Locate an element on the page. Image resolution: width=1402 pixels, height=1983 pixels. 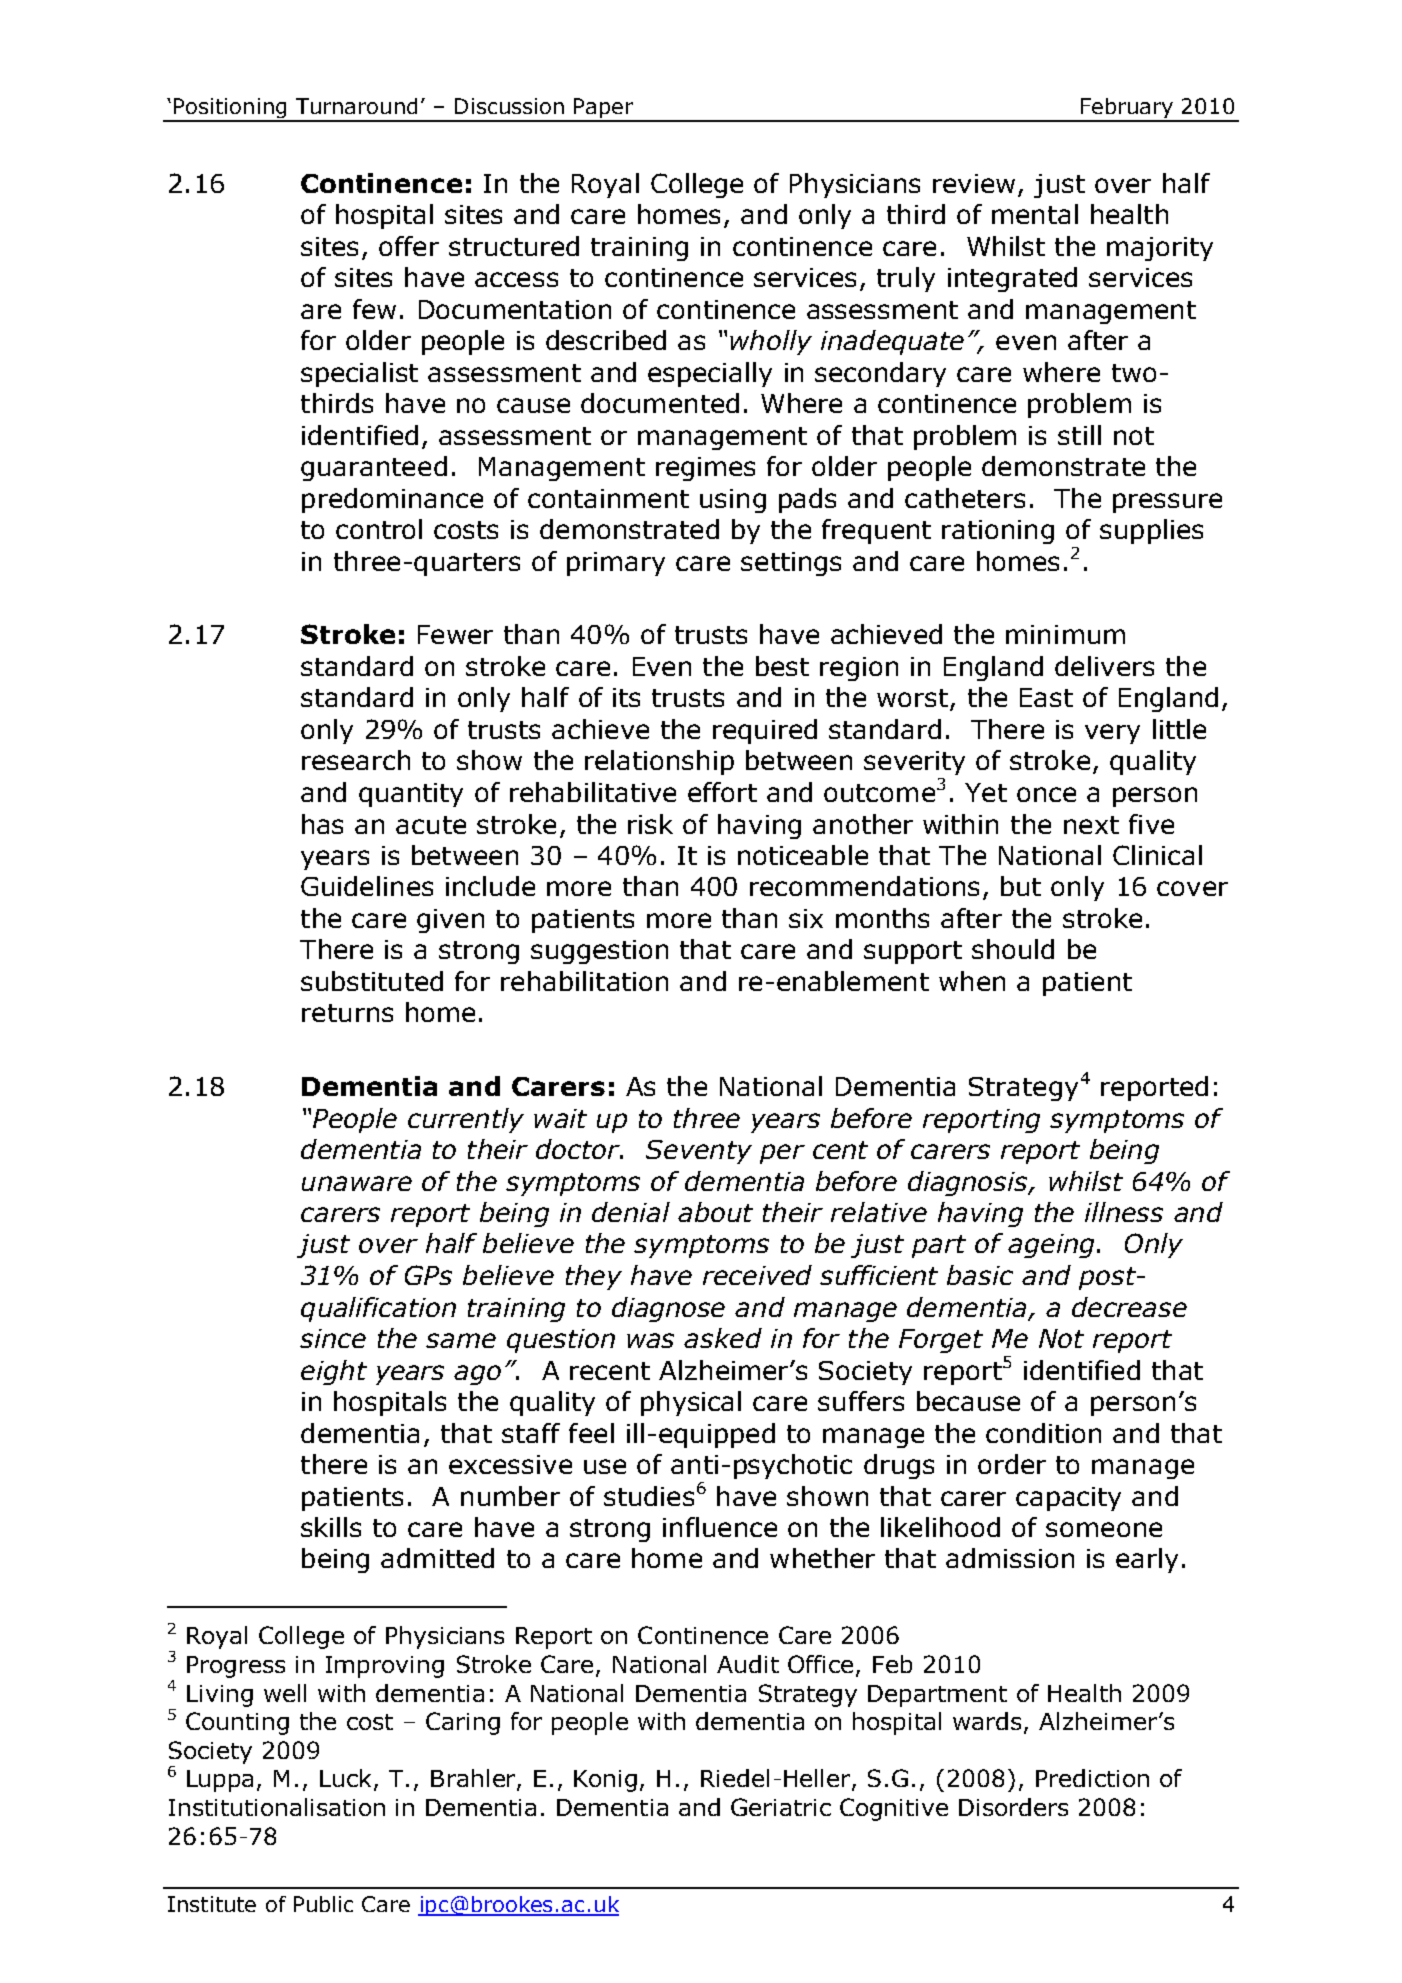
mental is located at coordinates (1035, 214).
